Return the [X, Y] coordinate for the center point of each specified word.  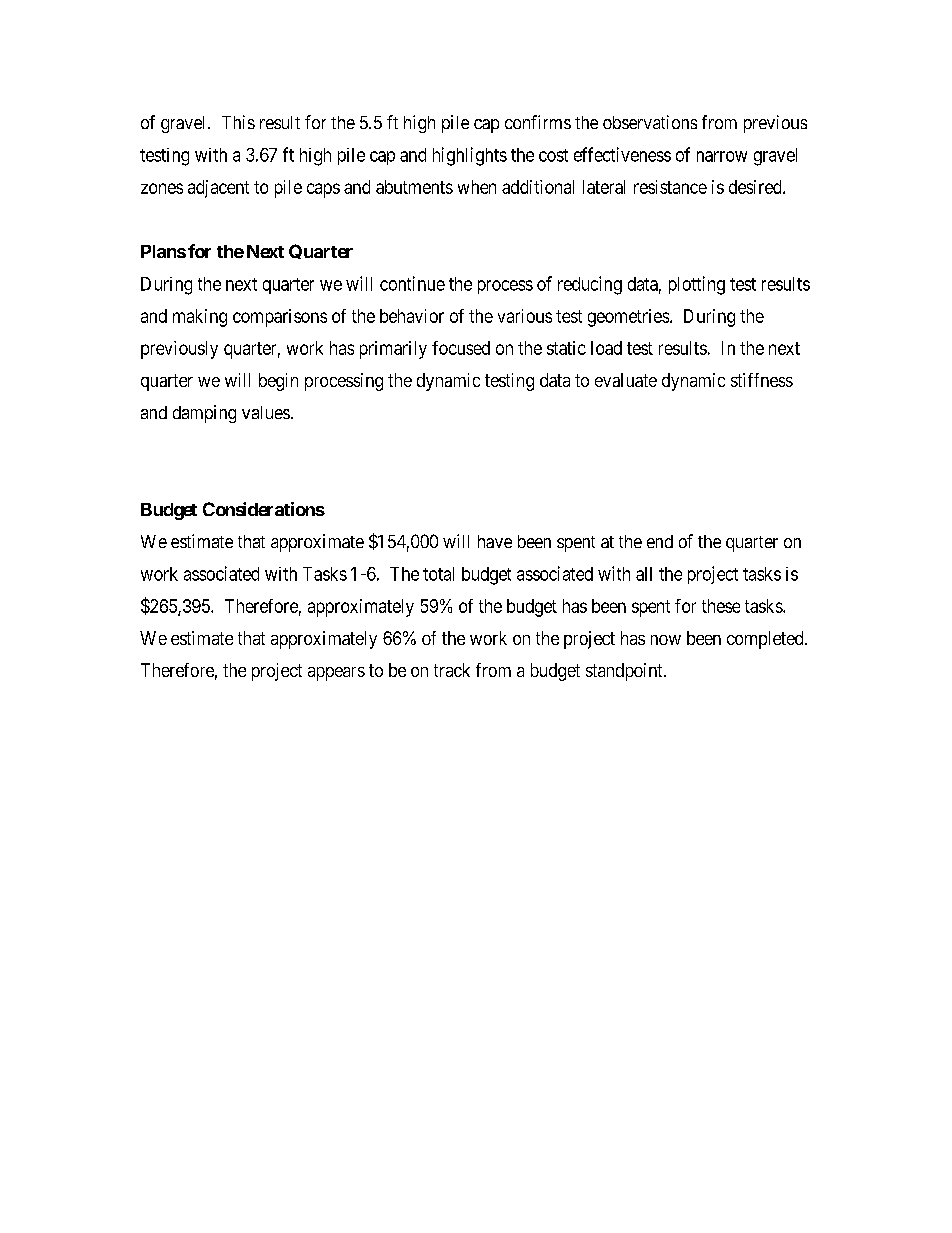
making [200, 318]
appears [336, 674]
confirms [538, 122]
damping [204, 414]
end [660, 541]
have [495, 541]
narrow [722, 156]
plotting [697, 285]
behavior [412, 316]
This [238, 122]
